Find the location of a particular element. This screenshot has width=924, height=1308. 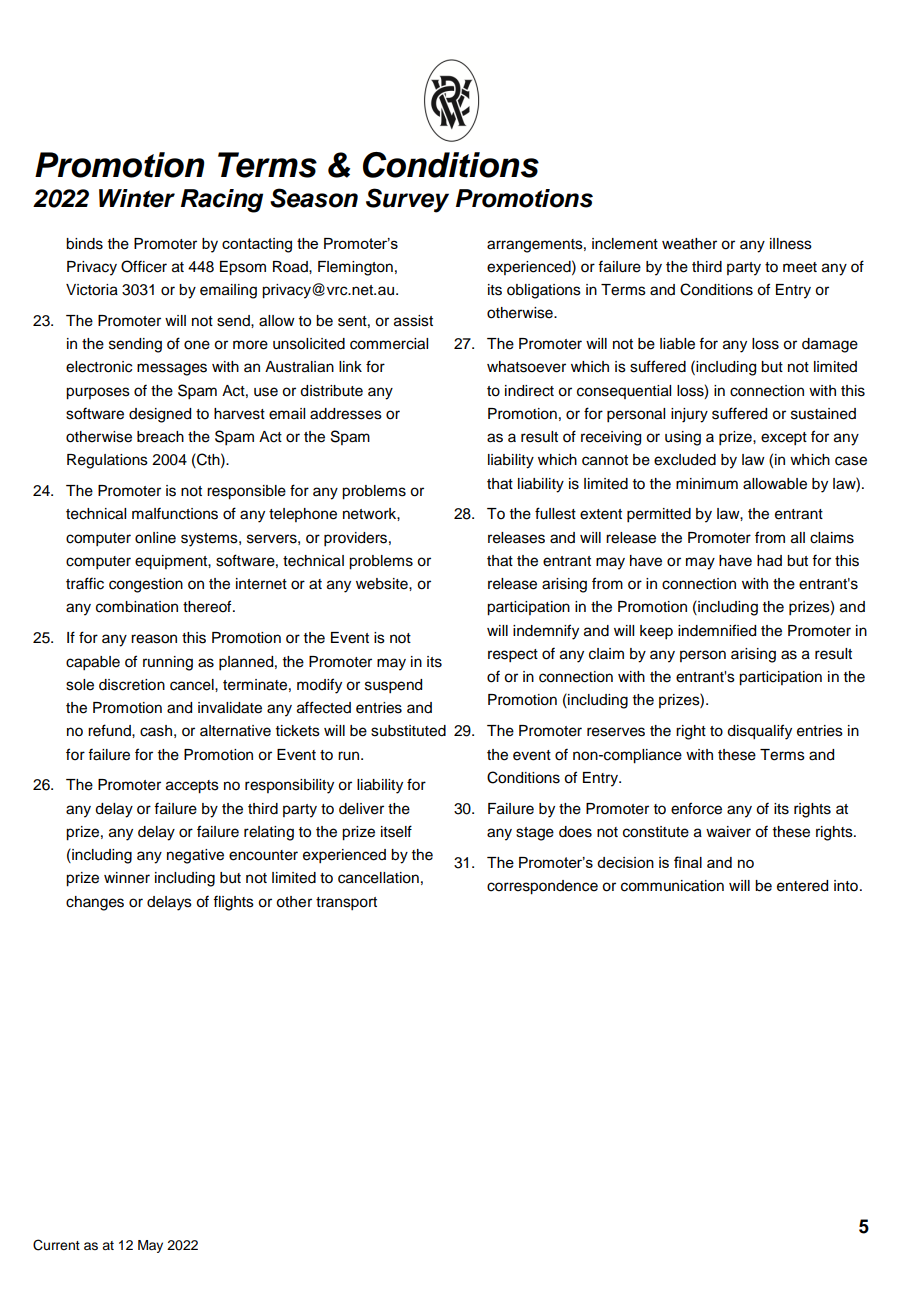

designed is located at coordinates (160, 415).
